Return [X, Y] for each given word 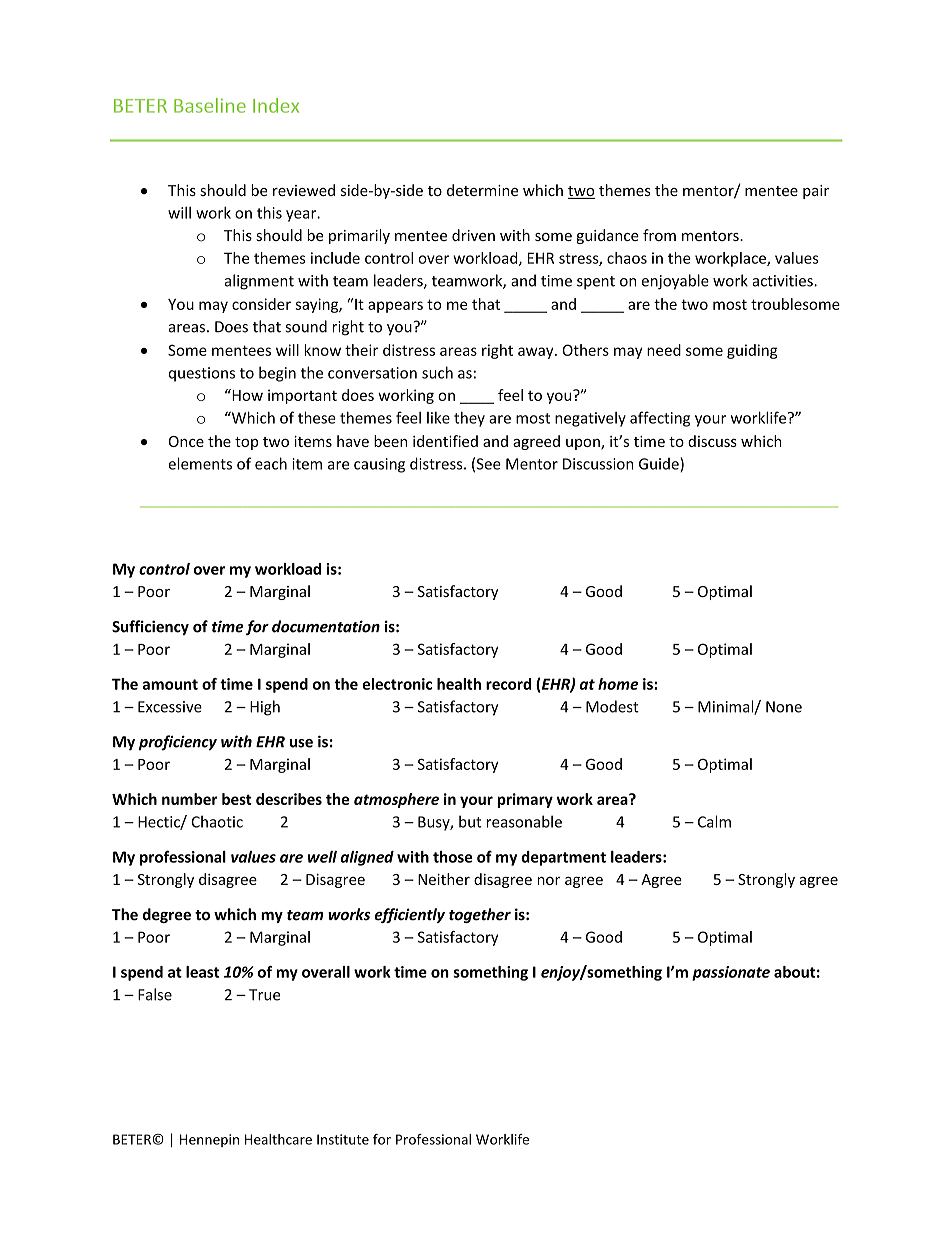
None [784, 707]
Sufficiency [150, 627]
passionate [731, 973]
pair [816, 192]
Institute [343, 1139]
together [480, 915]
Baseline [210, 105]
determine [482, 190]
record [508, 684]
